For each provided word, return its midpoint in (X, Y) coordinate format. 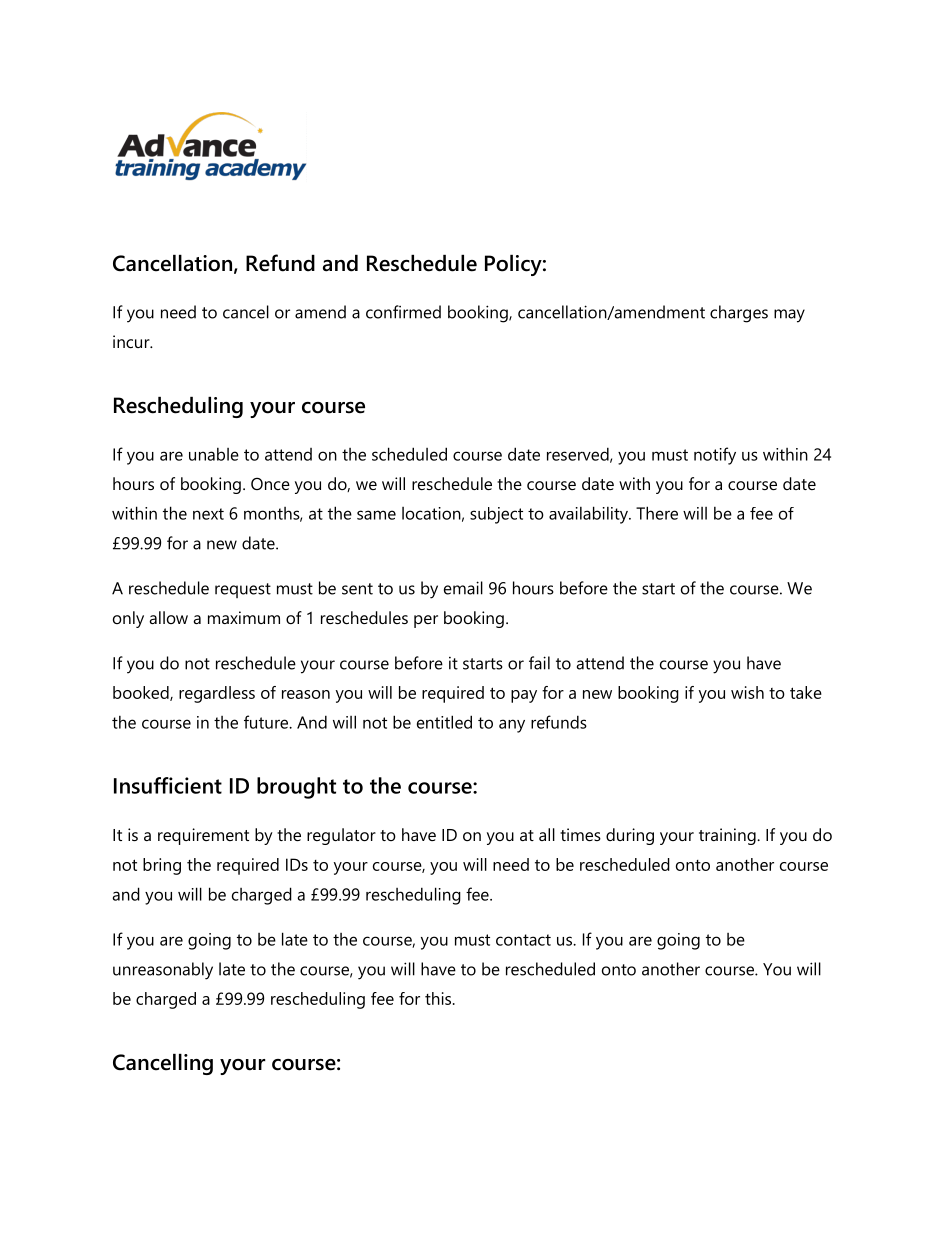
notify (715, 456)
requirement (203, 836)
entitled (444, 722)
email (463, 588)
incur (132, 341)
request (243, 590)
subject (496, 515)
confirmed (403, 312)
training (728, 836)
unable (214, 454)
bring (162, 866)
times (580, 834)
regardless (217, 694)
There (657, 513)
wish (747, 692)
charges (739, 314)
